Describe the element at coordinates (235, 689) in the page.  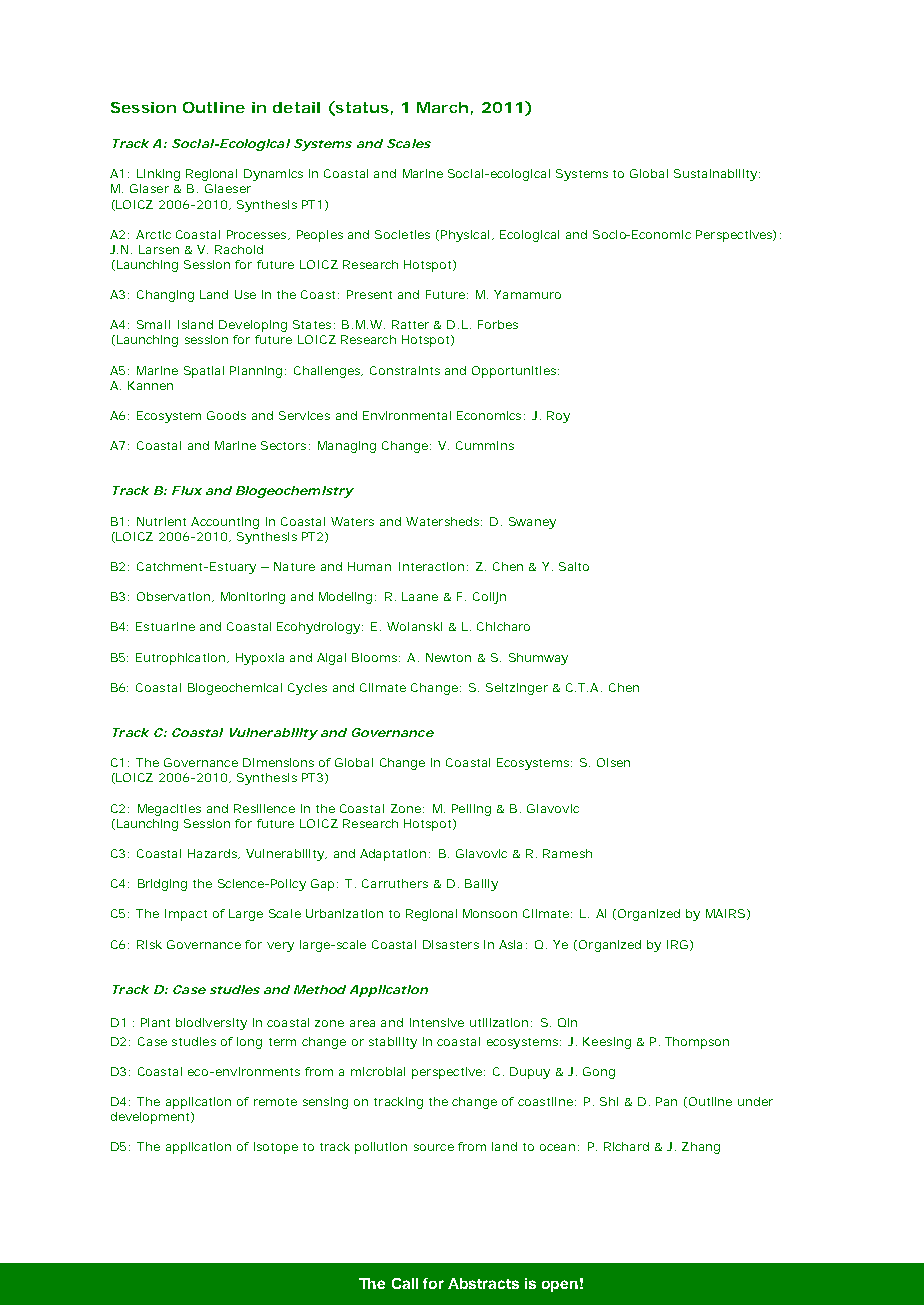
I see `Biogeochemical` at that location.
